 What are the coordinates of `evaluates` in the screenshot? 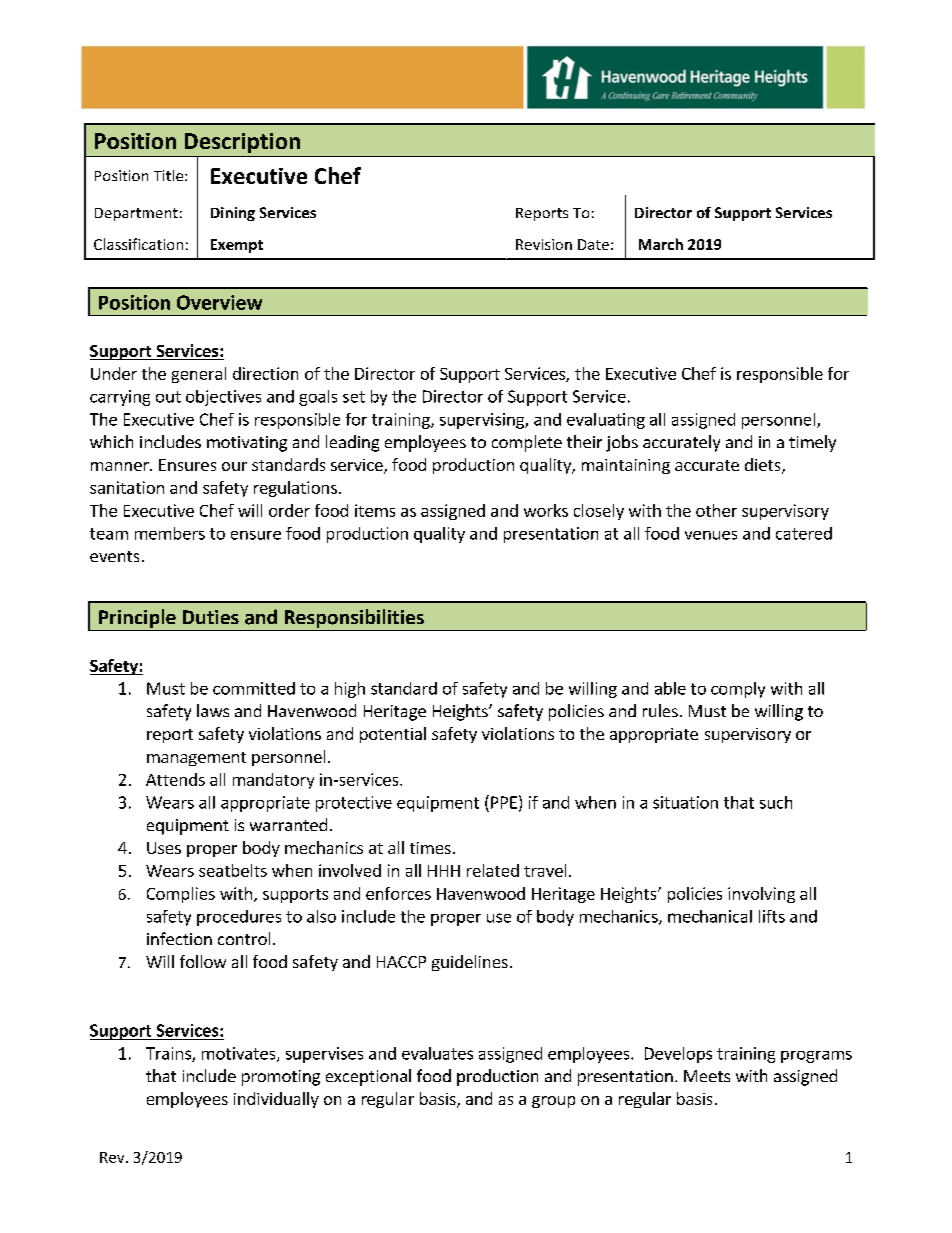 It's located at (437, 1053).
